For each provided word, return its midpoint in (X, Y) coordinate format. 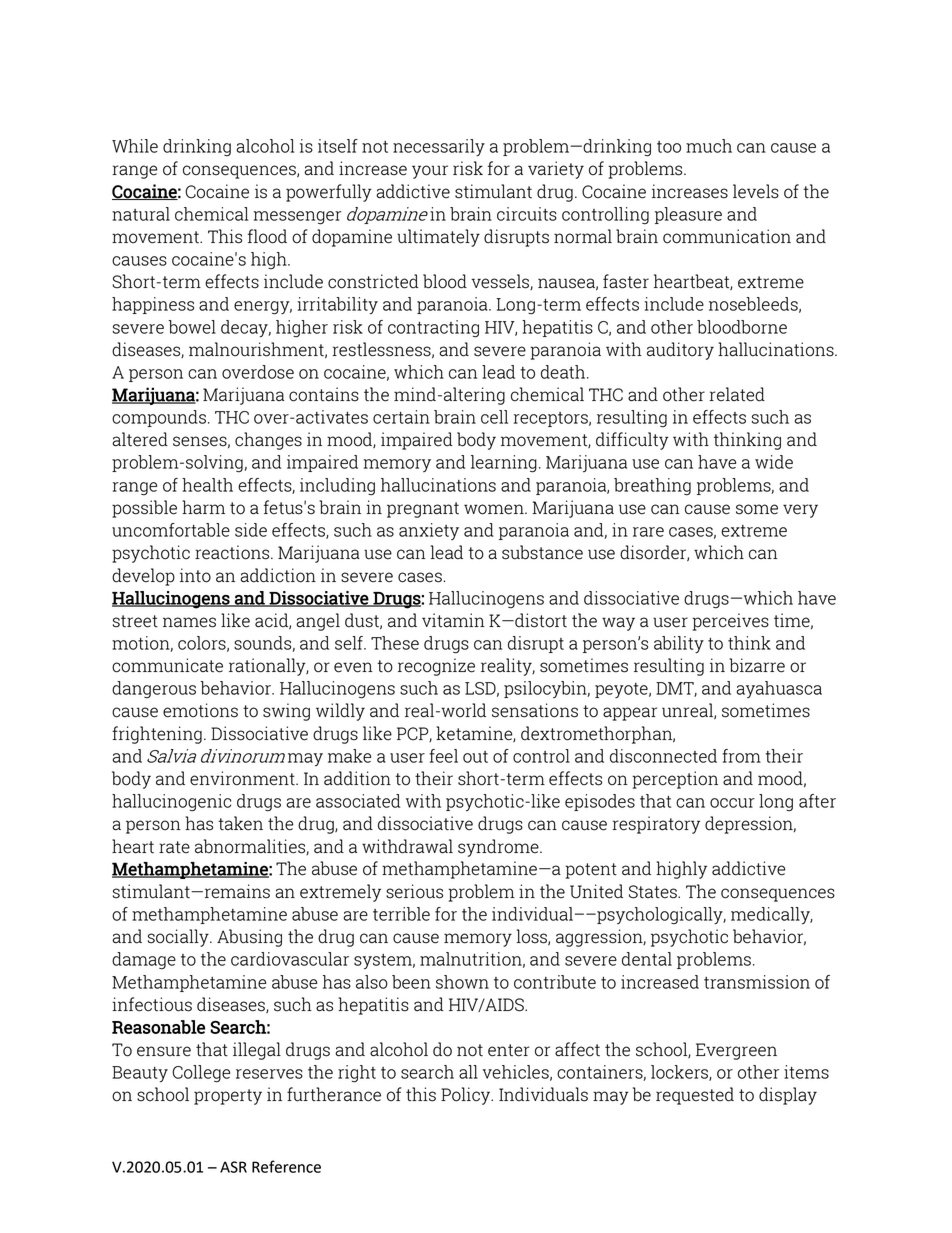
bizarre (757, 665)
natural (141, 214)
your (430, 172)
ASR (233, 1167)
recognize (436, 667)
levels (756, 191)
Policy (467, 1096)
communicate (167, 665)
